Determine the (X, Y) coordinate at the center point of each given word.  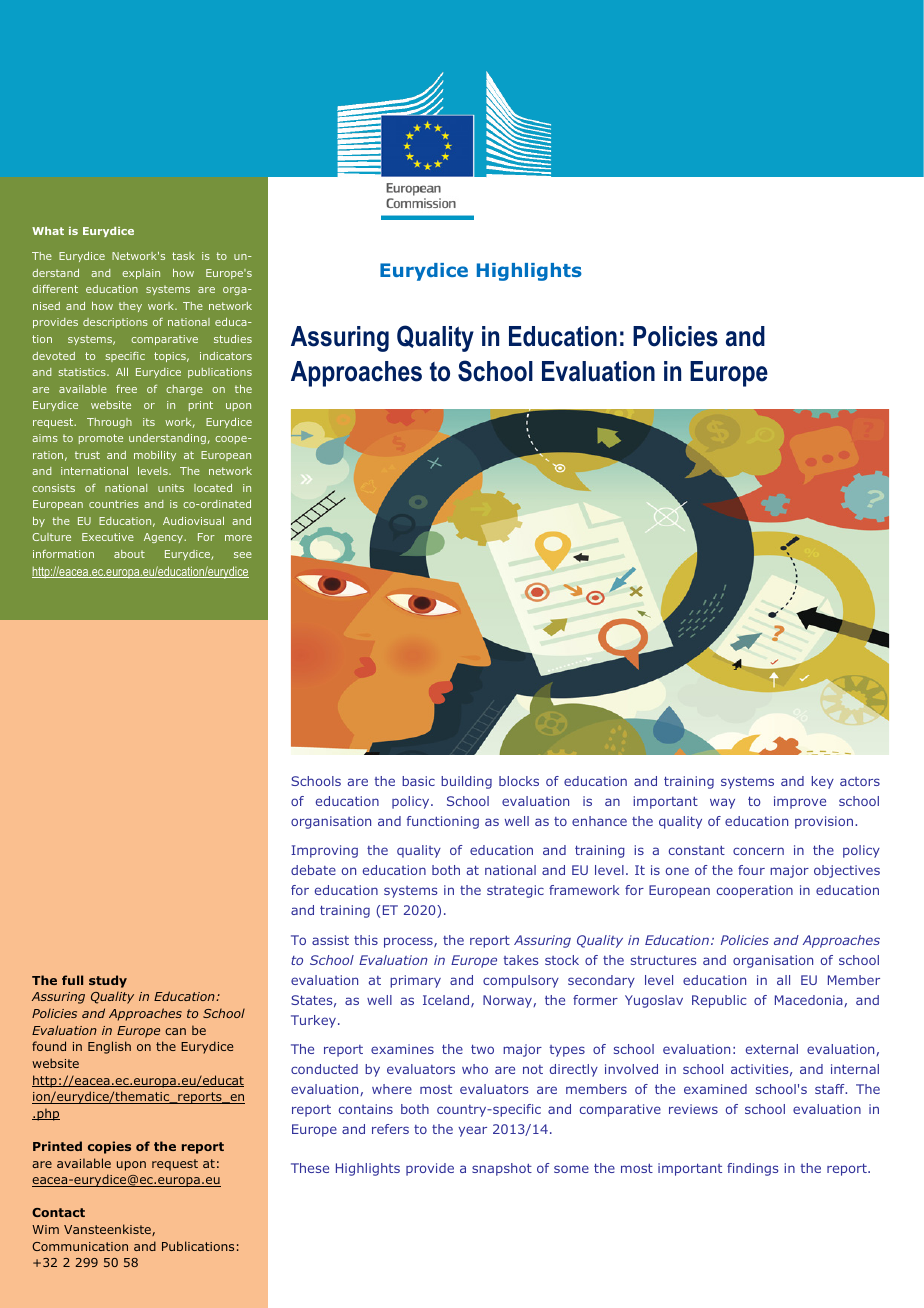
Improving (324, 851)
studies (233, 339)
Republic (719, 1001)
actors (860, 781)
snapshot (502, 1169)
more (238, 538)
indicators (226, 356)
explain (141, 274)
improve (800, 802)
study (108, 981)
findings (752, 1169)
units (171, 488)
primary (415, 981)
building (466, 782)
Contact (58, 1212)
